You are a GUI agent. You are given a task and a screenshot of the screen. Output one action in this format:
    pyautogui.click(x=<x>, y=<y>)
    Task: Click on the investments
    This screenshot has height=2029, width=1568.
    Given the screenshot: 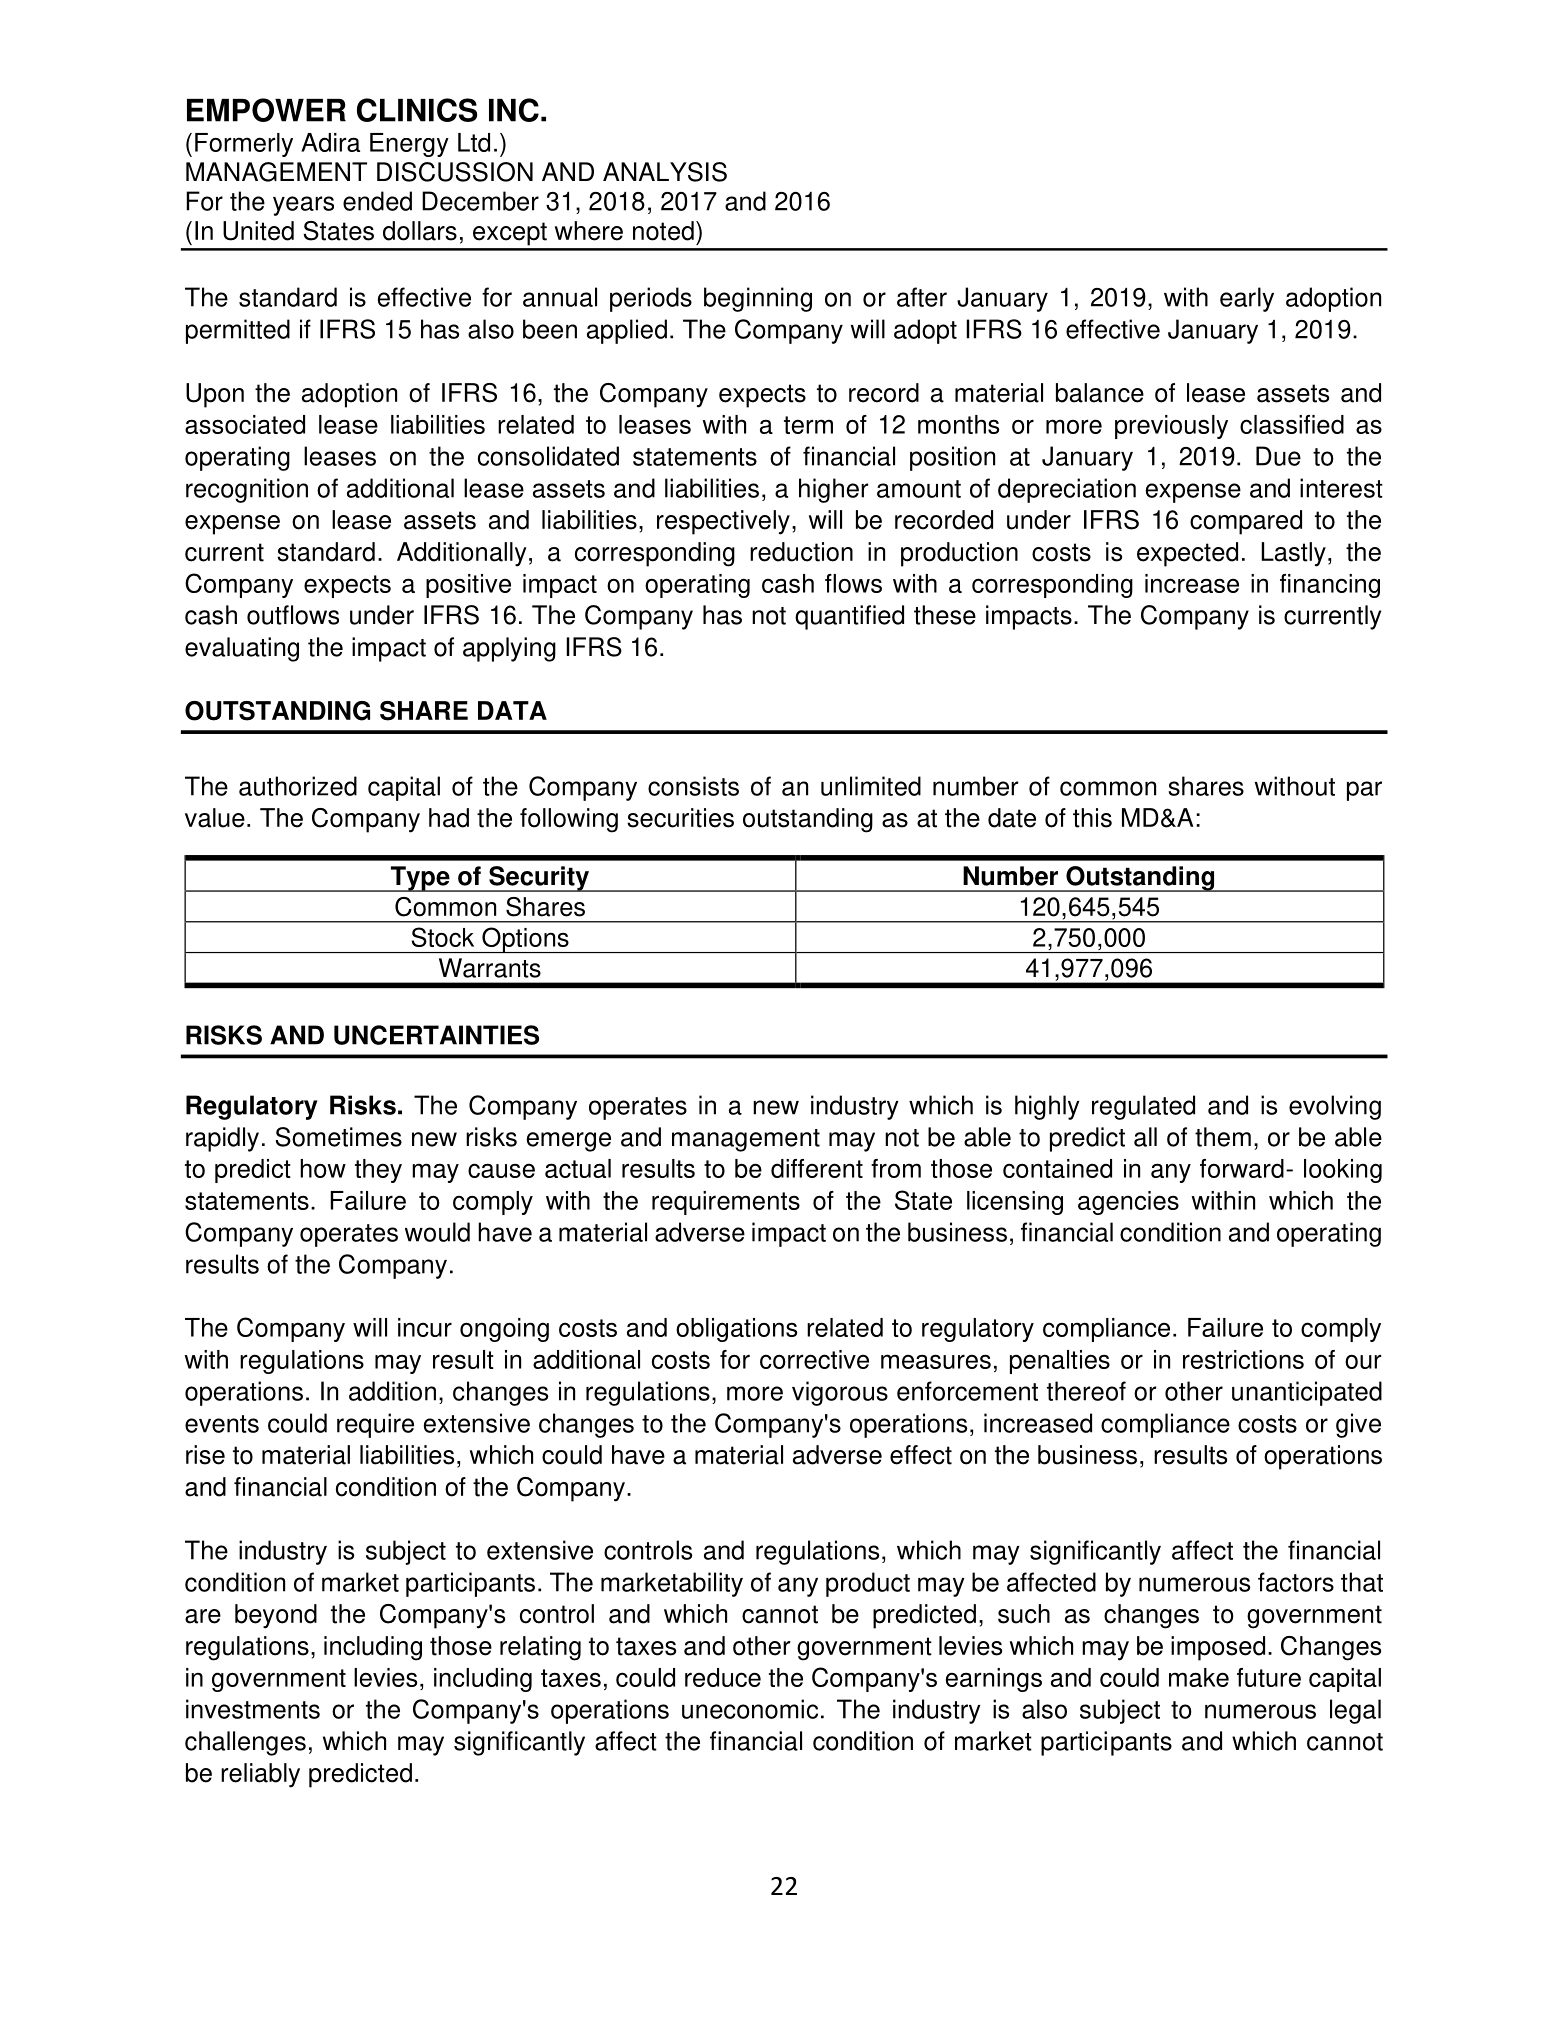 What is the action you would take?
    pyautogui.click(x=253, y=1709)
